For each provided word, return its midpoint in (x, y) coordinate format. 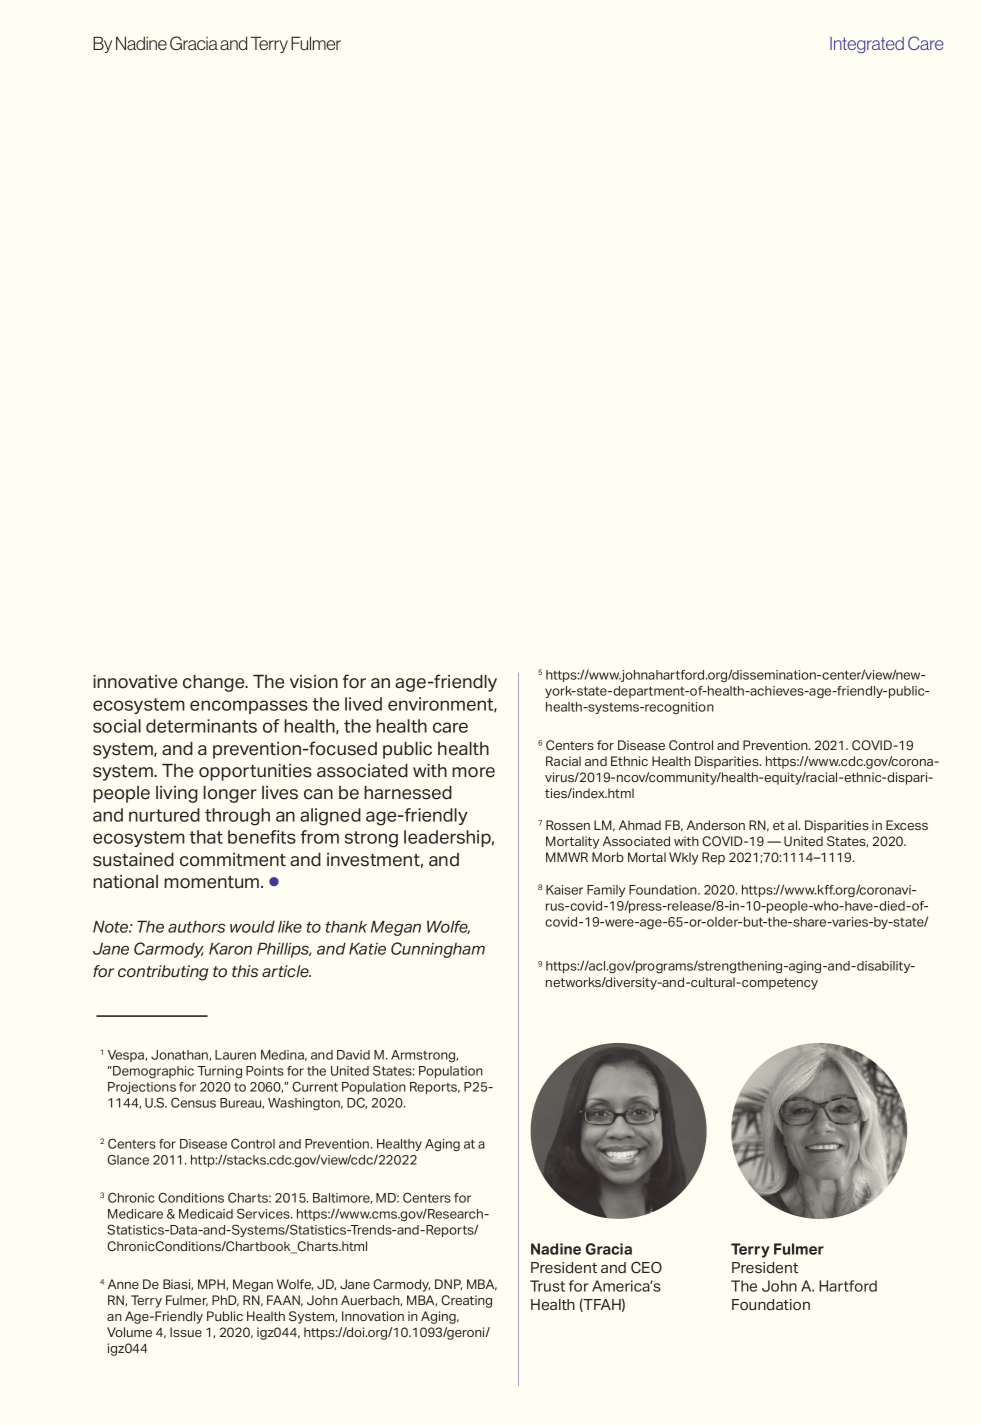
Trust (547, 1286)
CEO (646, 1267)
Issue (186, 1332)
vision (314, 682)
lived (363, 704)
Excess (907, 825)
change (215, 683)
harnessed (408, 793)
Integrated (867, 45)
